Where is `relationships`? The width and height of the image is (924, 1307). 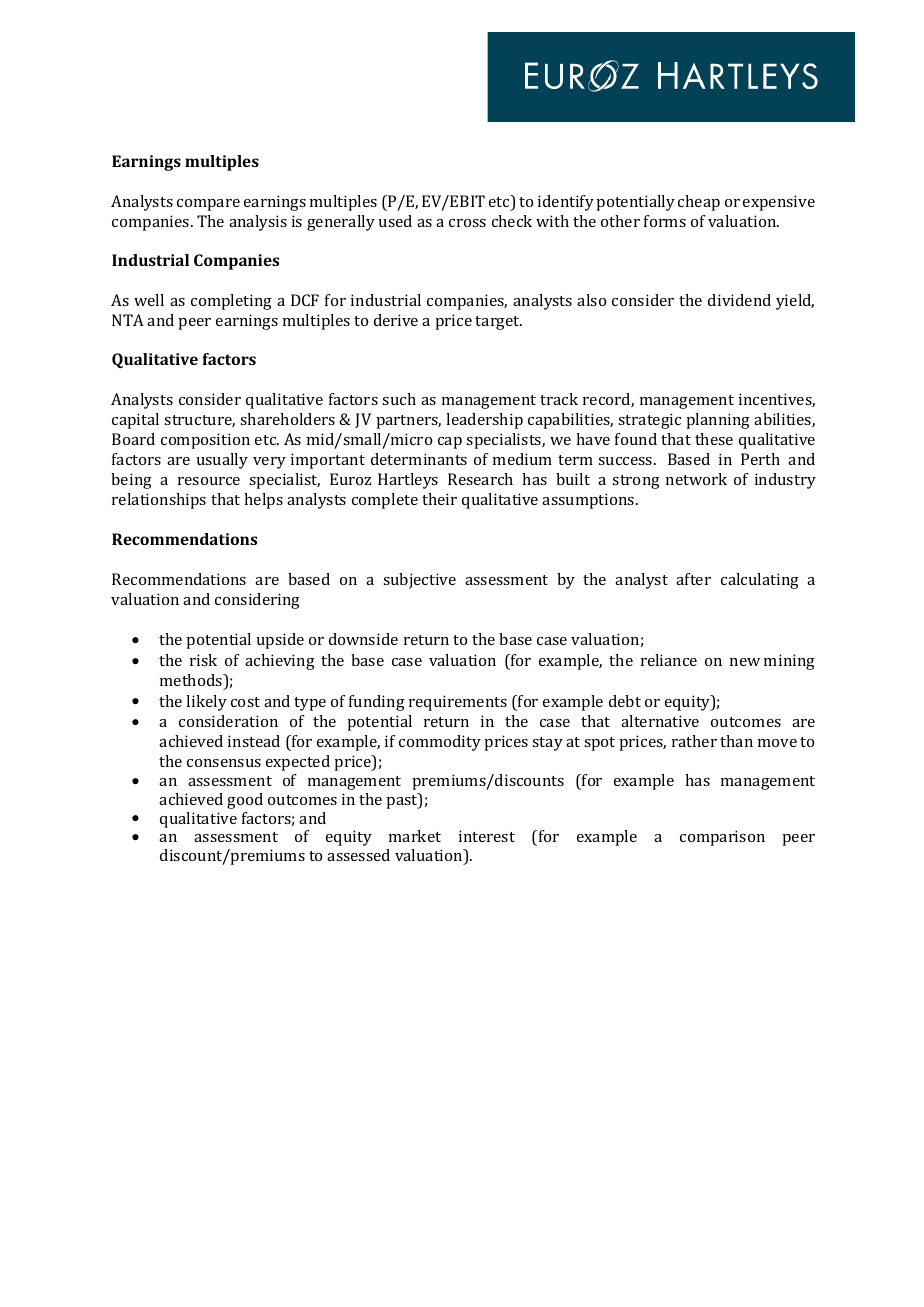
relationships is located at coordinates (159, 501).
